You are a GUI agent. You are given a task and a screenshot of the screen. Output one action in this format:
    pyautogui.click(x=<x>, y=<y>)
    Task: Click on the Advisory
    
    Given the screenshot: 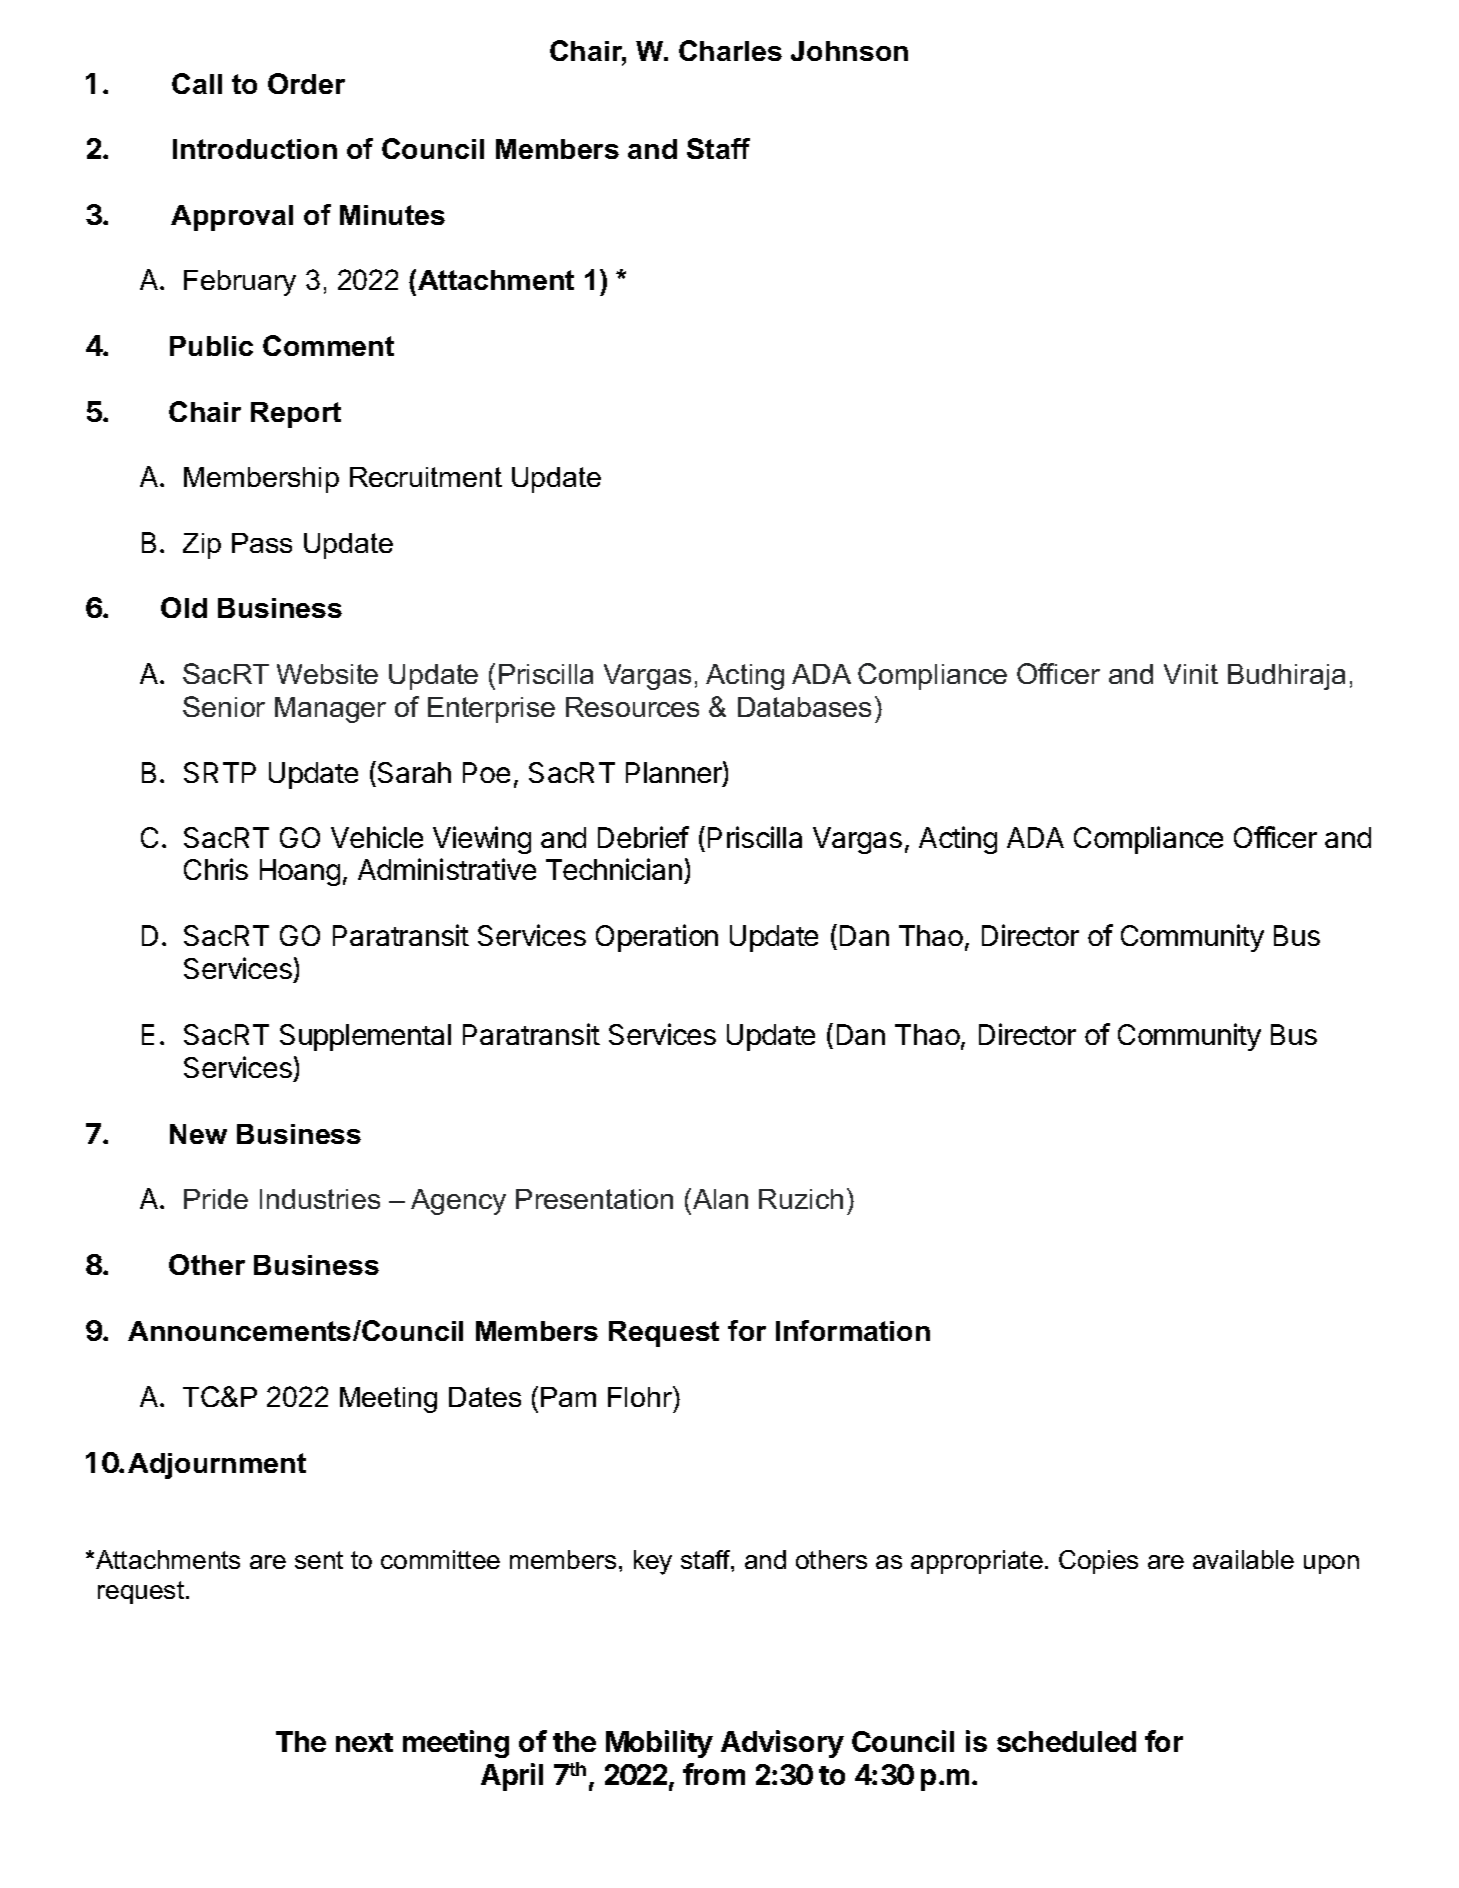 What is the action you would take?
    pyautogui.click(x=782, y=1744)
